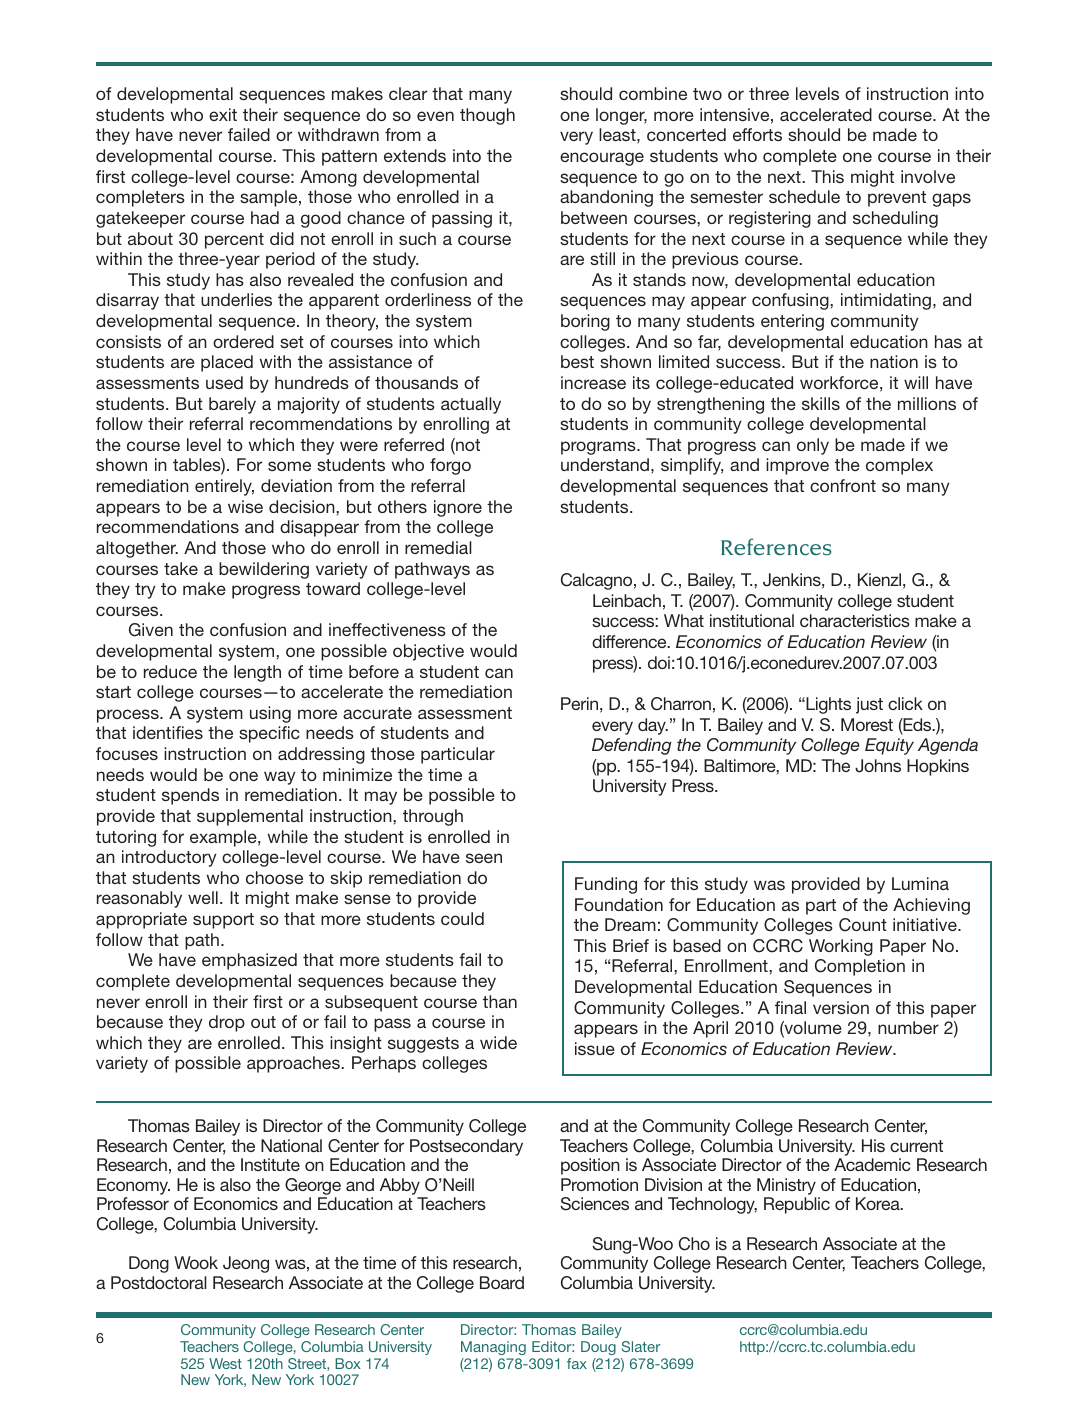 Image resolution: width=1088 pixels, height=1408 pixels. Describe the element at coordinates (232, 405) in the screenshot. I see `barely` at that location.
